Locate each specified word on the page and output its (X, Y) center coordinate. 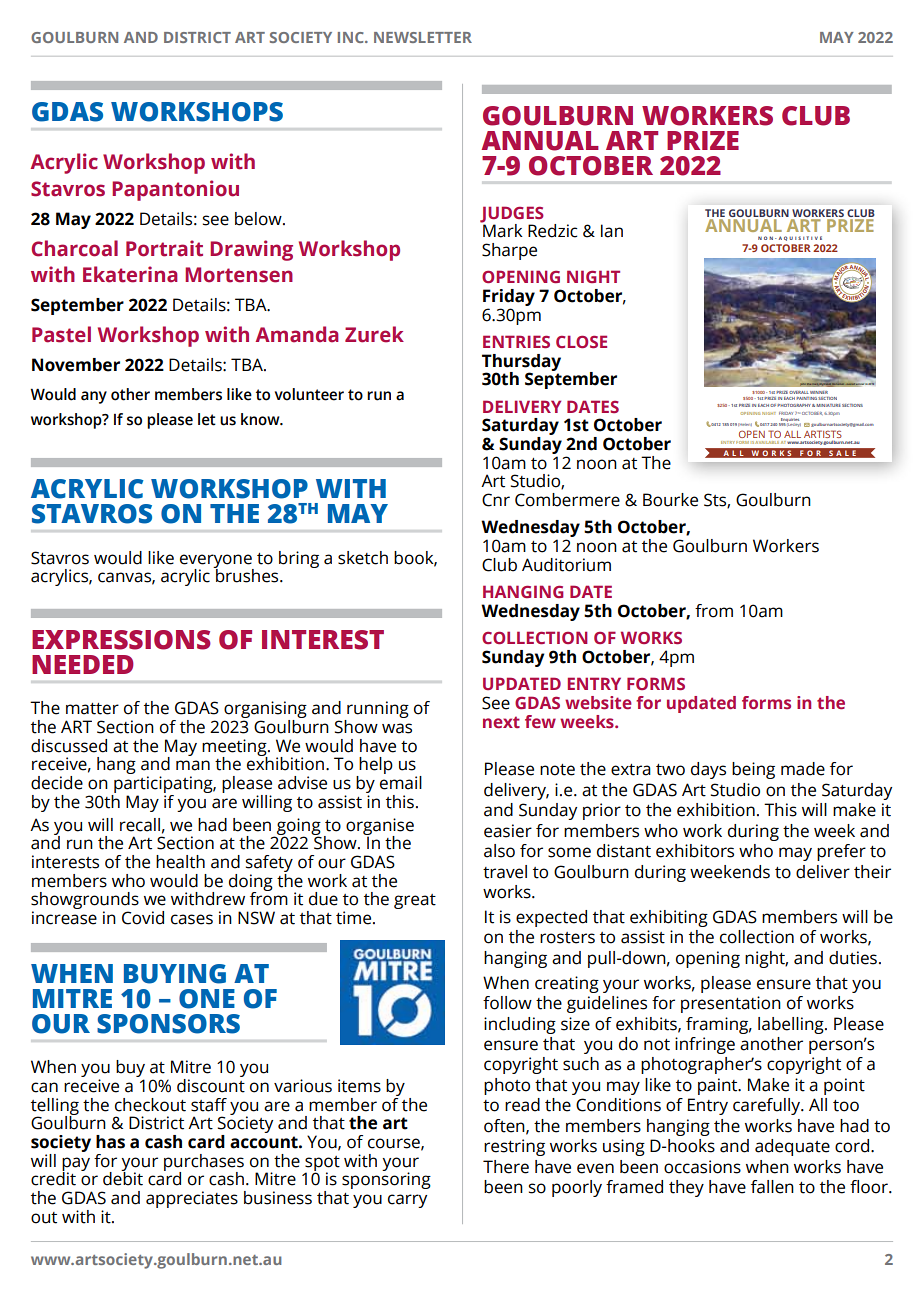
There (506, 1167)
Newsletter (423, 37)
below (259, 219)
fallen (772, 1187)
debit (123, 1178)
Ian (612, 231)
